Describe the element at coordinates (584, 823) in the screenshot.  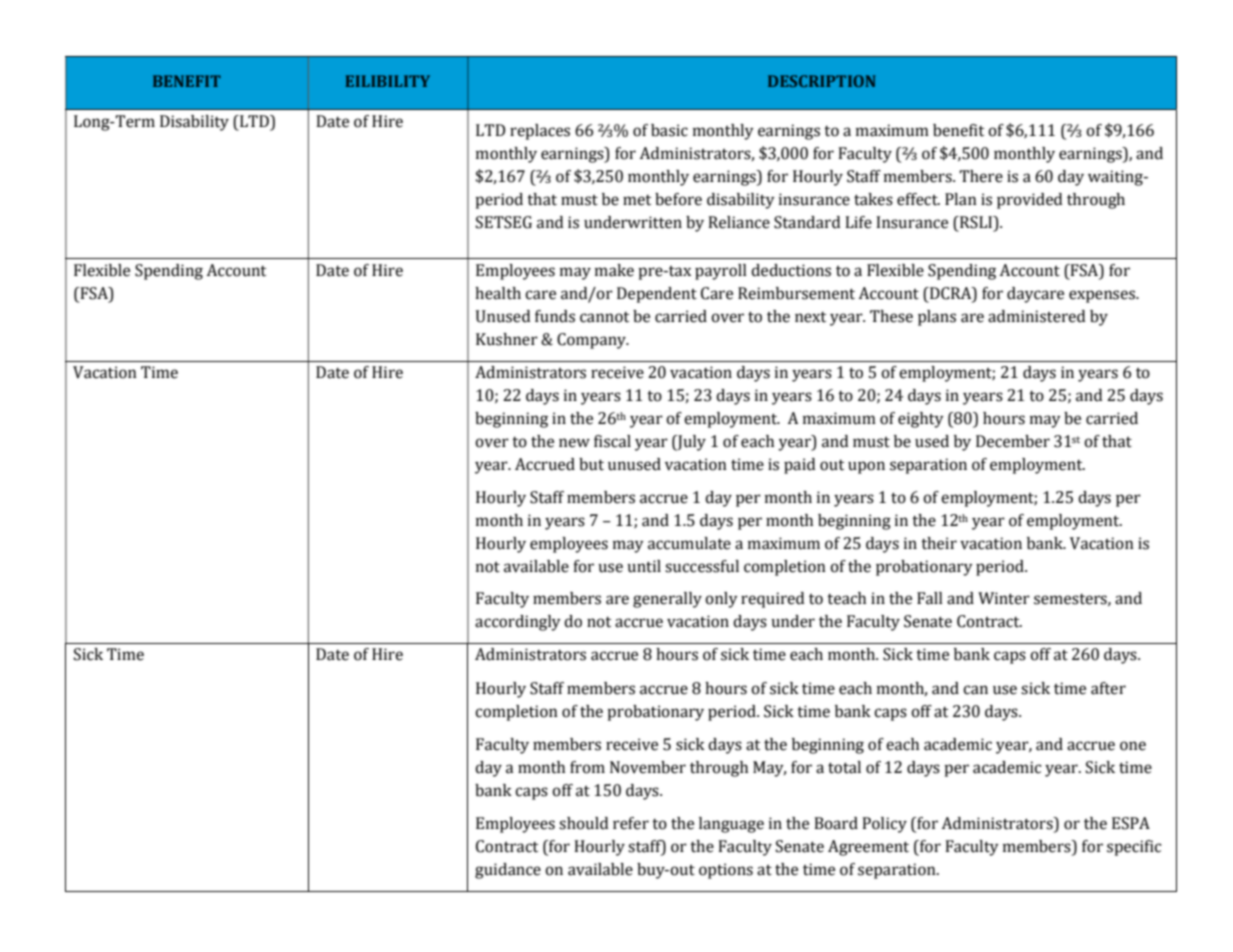
I see `should` at that location.
